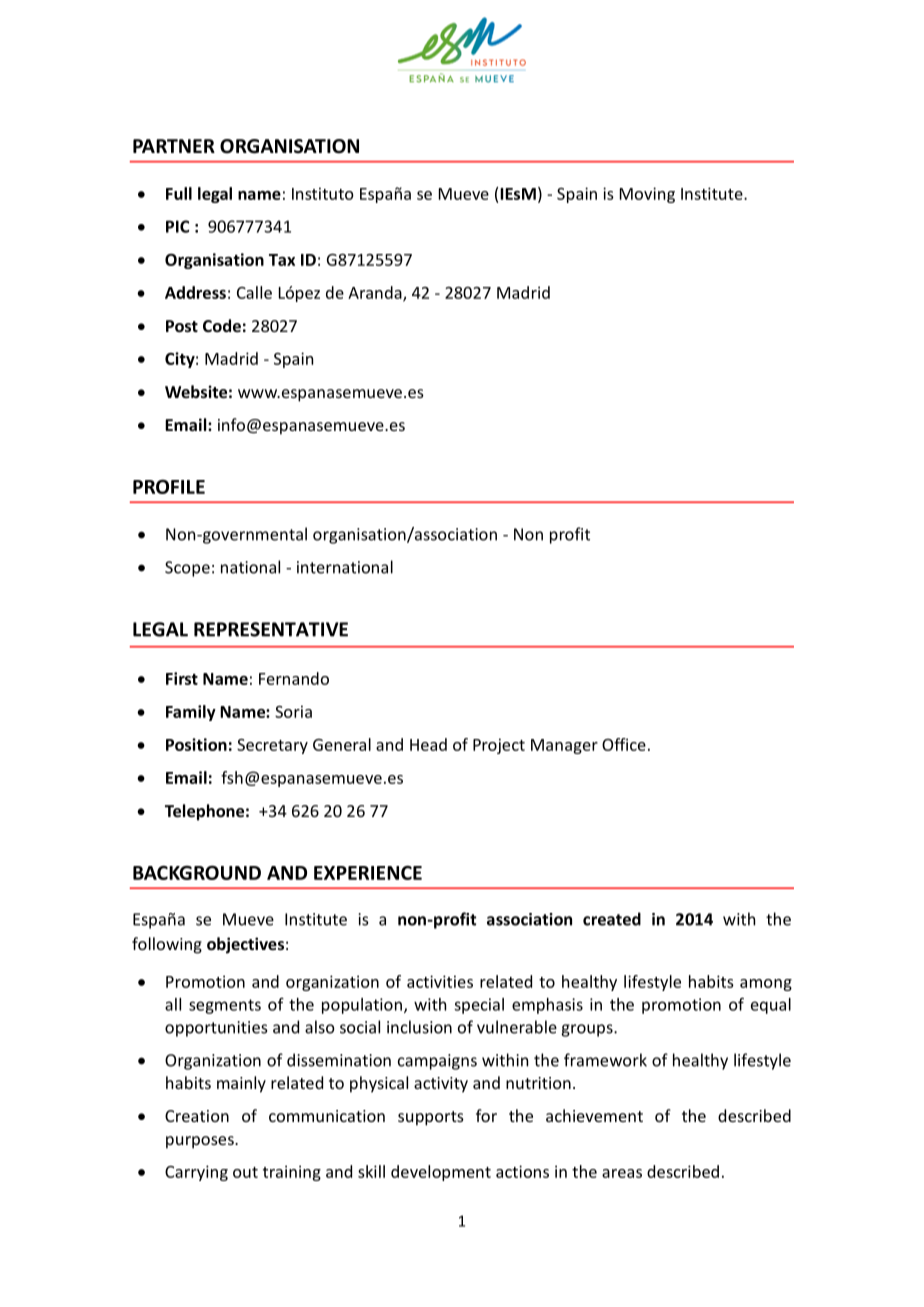 This image has height=1307, width=924. I want to click on Instituto, so click(323, 193).
